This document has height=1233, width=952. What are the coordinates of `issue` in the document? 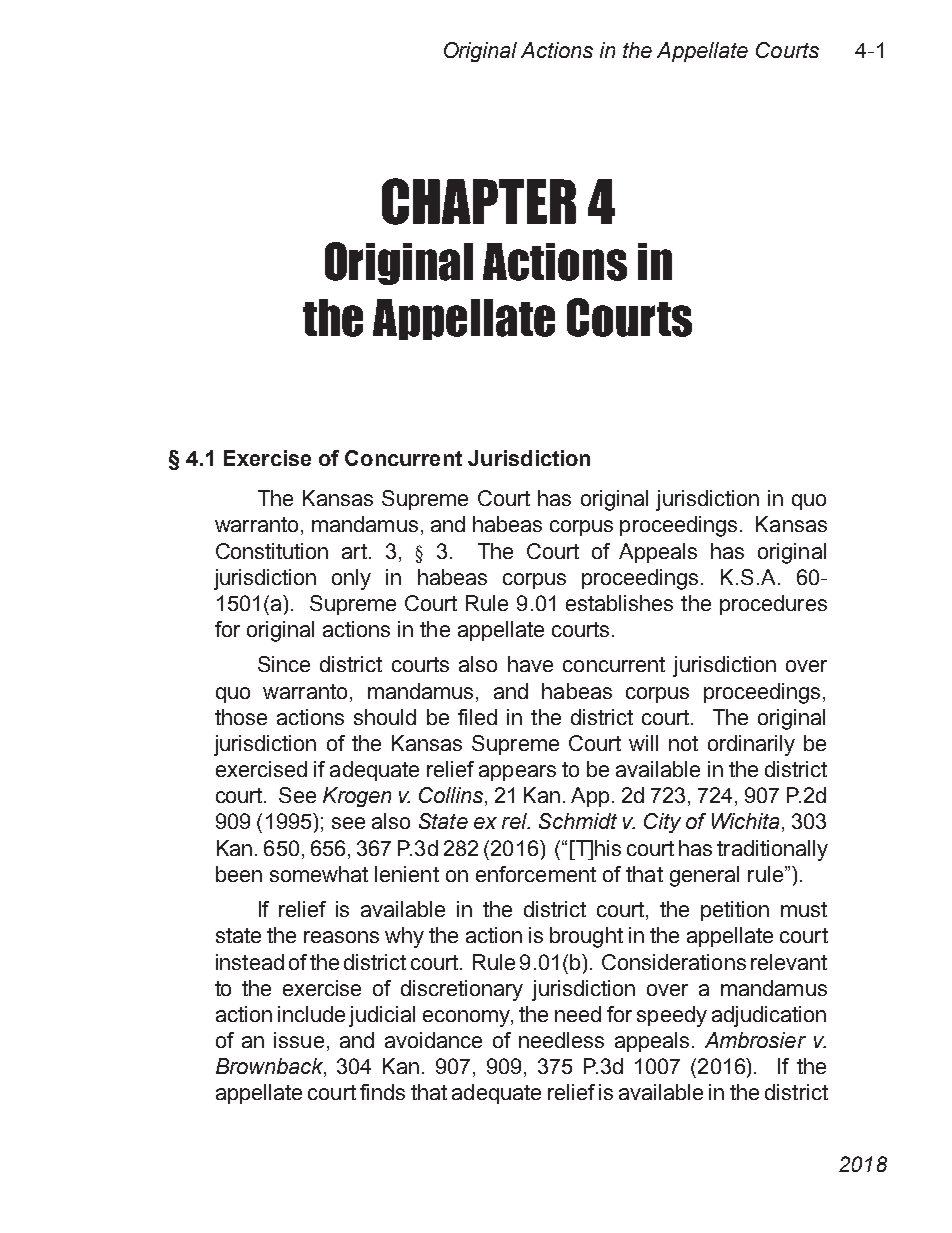 It's located at (299, 1040).
